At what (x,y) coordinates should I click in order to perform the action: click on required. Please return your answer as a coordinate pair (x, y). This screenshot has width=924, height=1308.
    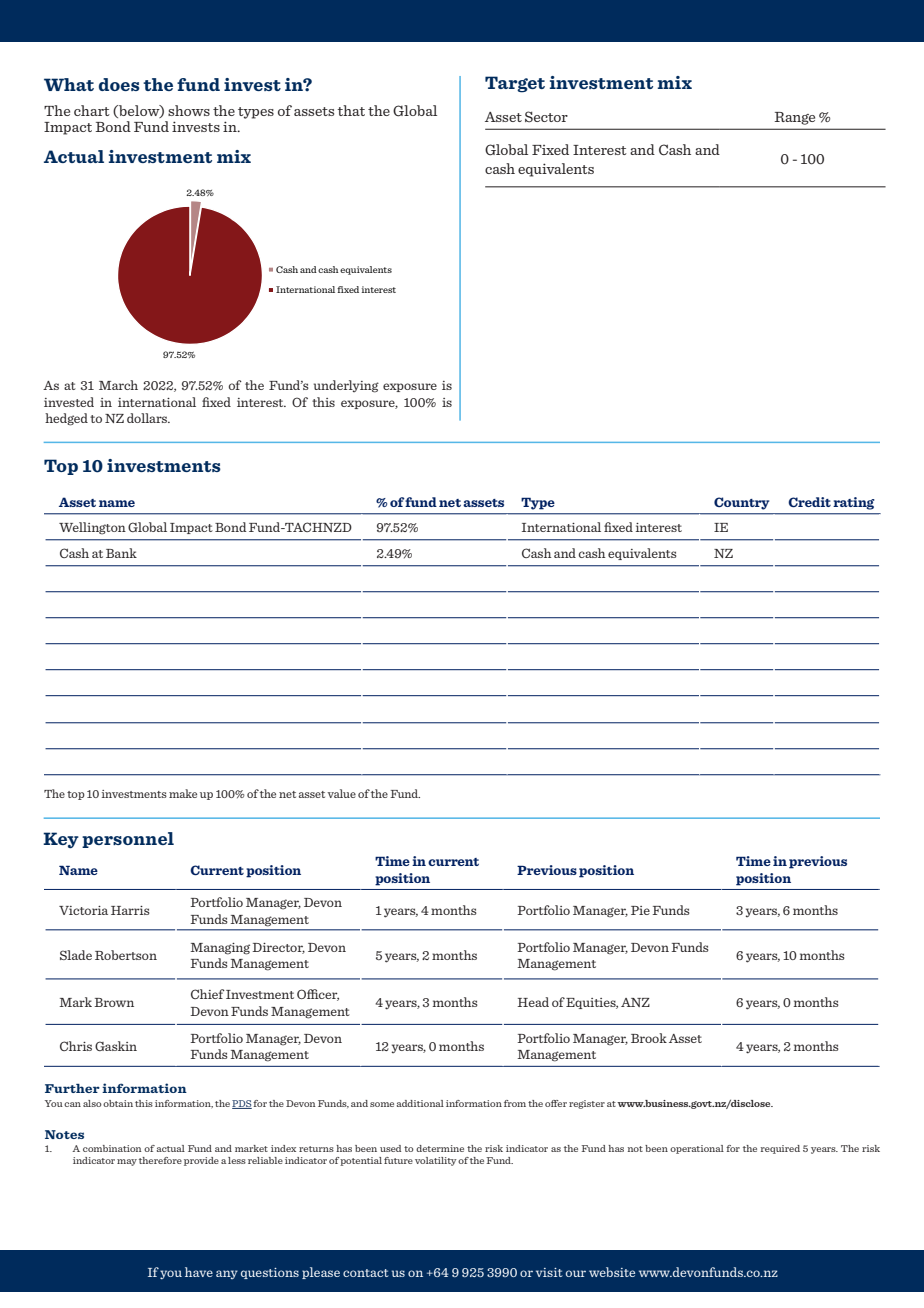
    Looking at the image, I should click on (780, 1149).
